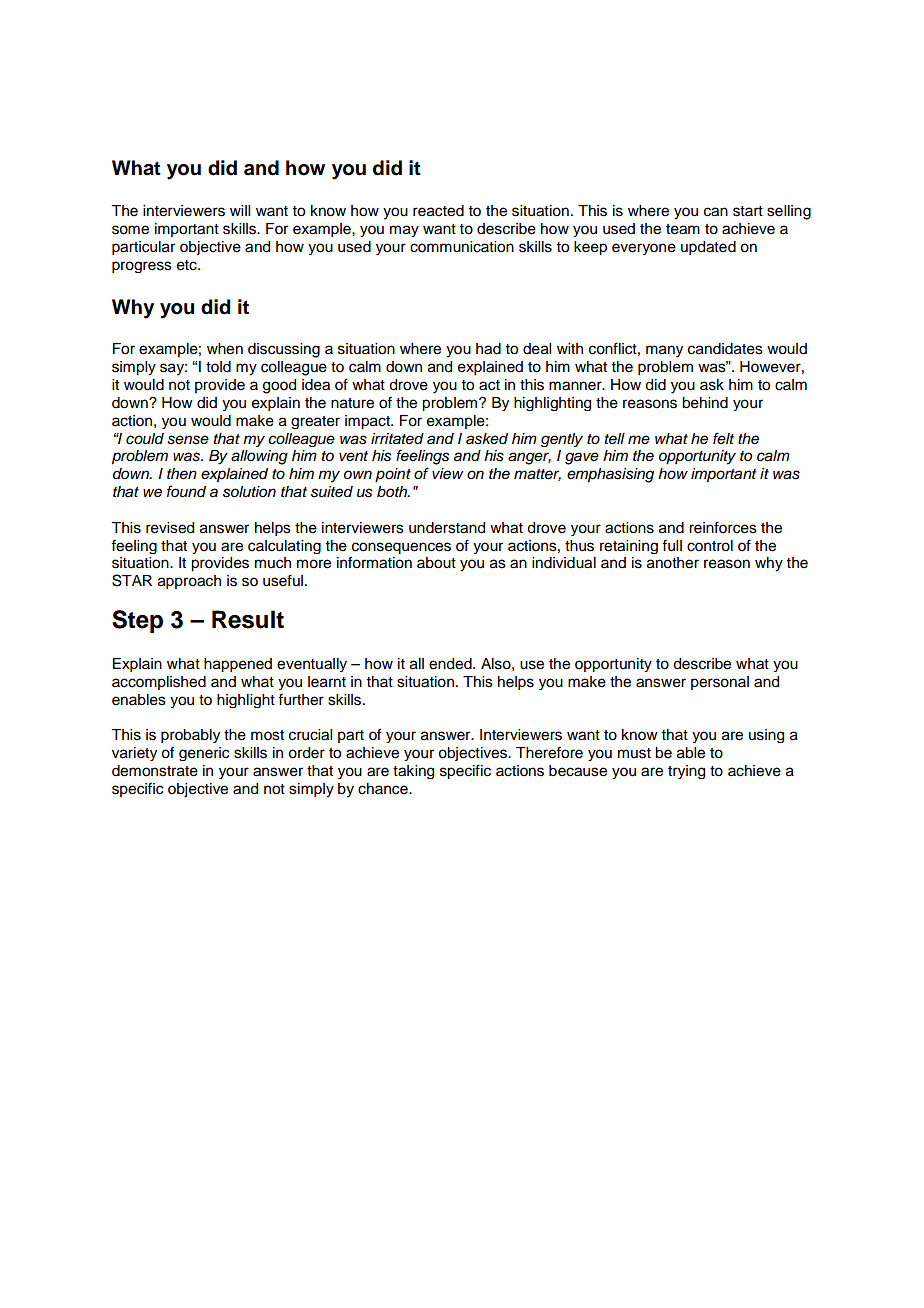 The height and width of the page is (1308, 924). Describe the element at coordinates (413, 772) in the page. I see `taking` at that location.
